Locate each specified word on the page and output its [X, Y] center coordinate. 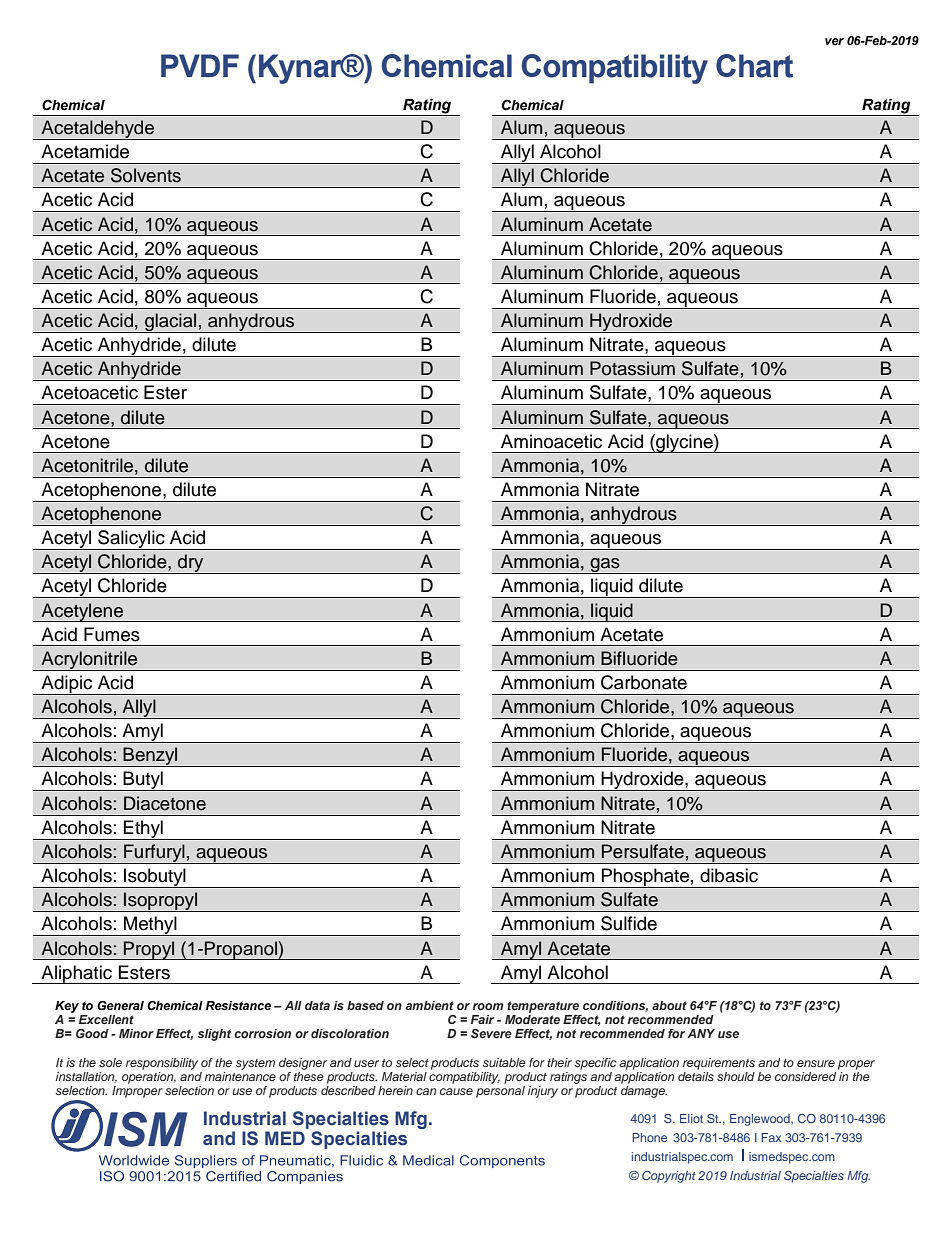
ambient [430, 1005]
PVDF [200, 65]
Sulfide [629, 923]
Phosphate [645, 878]
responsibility [162, 1064]
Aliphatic [77, 974]
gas [605, 566]
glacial [171, 323]
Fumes [112, 634]
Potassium [632, 368]
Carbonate [644, 682]
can [426, 1091]
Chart [754, 66]
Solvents [146, 175]
